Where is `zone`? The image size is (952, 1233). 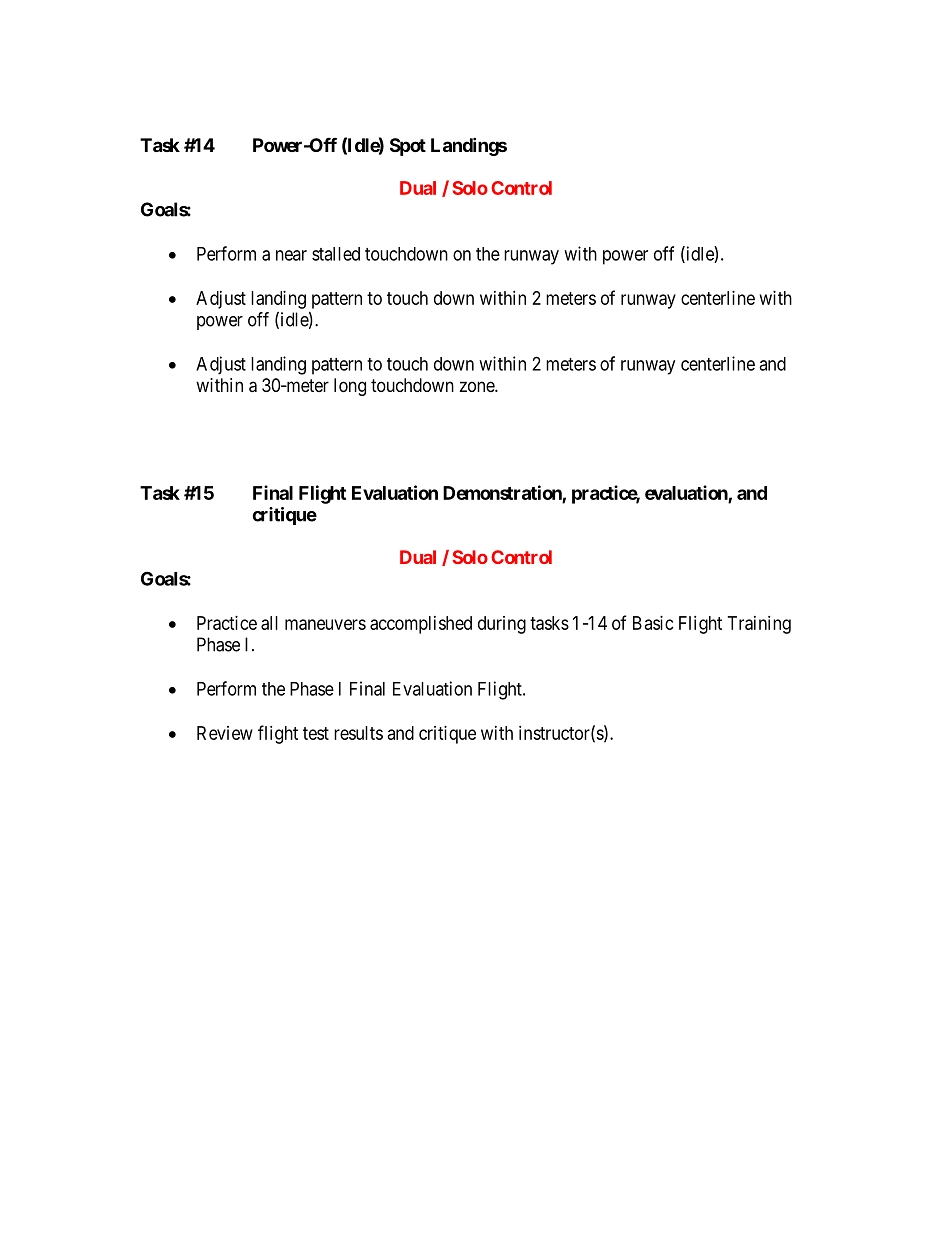 zone is located at coordinates (477, 386).
